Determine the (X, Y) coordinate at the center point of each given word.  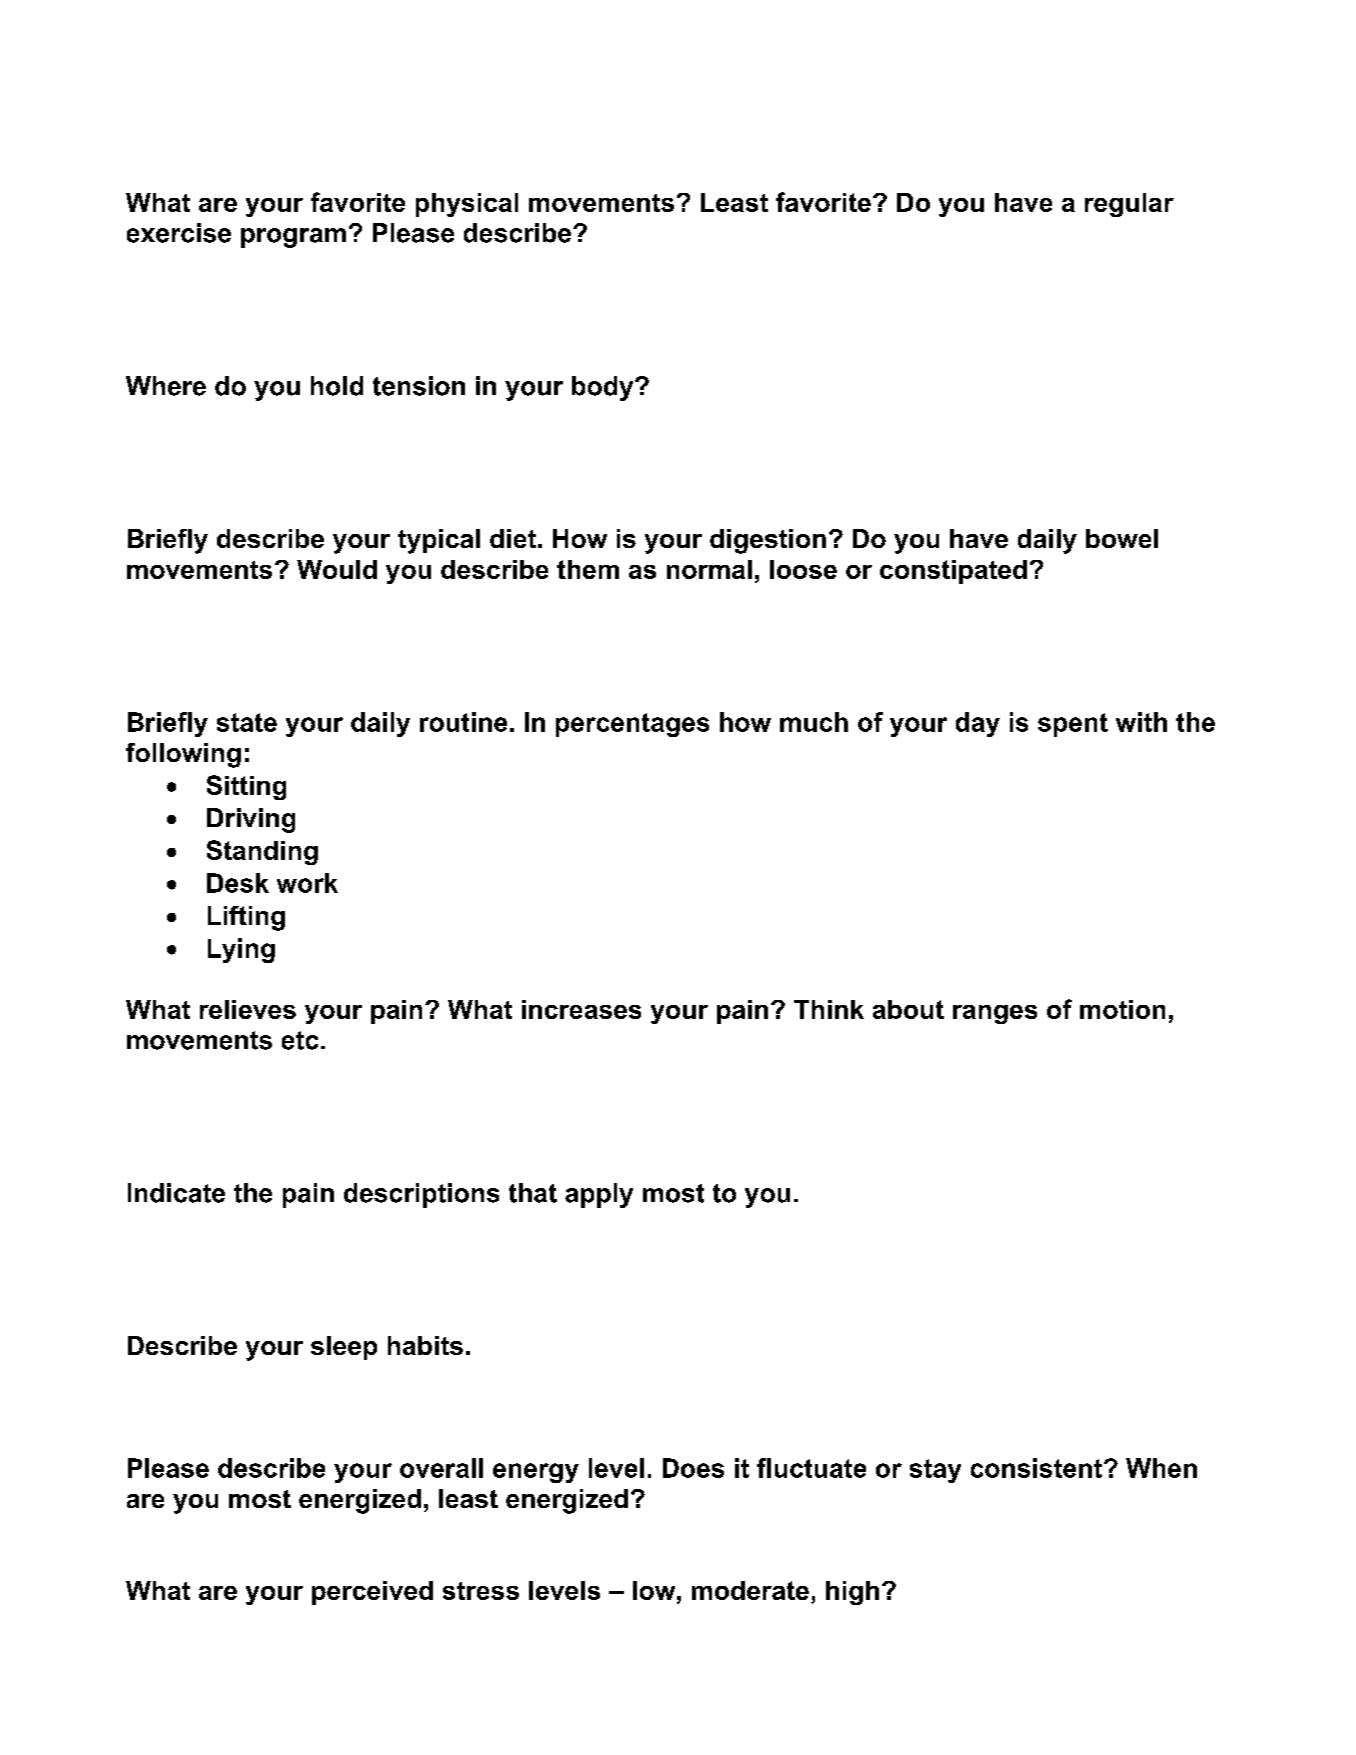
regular (1129, 205)
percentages (632, 725)
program (293, 238)
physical (467, 205)
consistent (1036, 1468)
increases (581, 1009)
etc (300, 1040)
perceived (372, 1593)
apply (599, 1195)
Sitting (246, 787)
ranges (995, 1014)
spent (1073, 725)
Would (337, 569)
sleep (344, 1348)
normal (709, 569)
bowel (1122, 538)
